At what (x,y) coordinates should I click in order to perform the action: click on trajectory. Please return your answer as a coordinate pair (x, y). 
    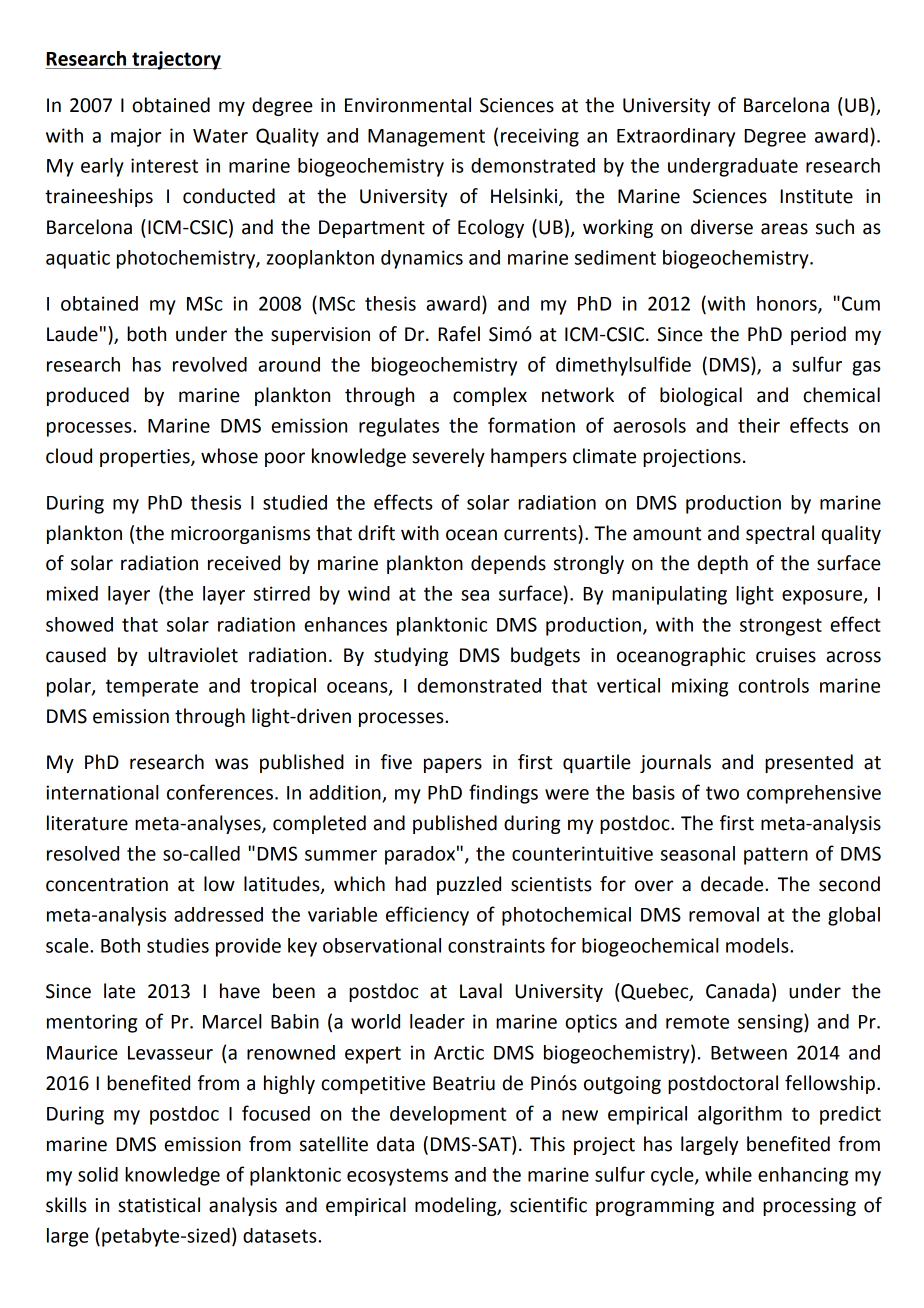
    Looking at the image, I should click on (176, 60).
